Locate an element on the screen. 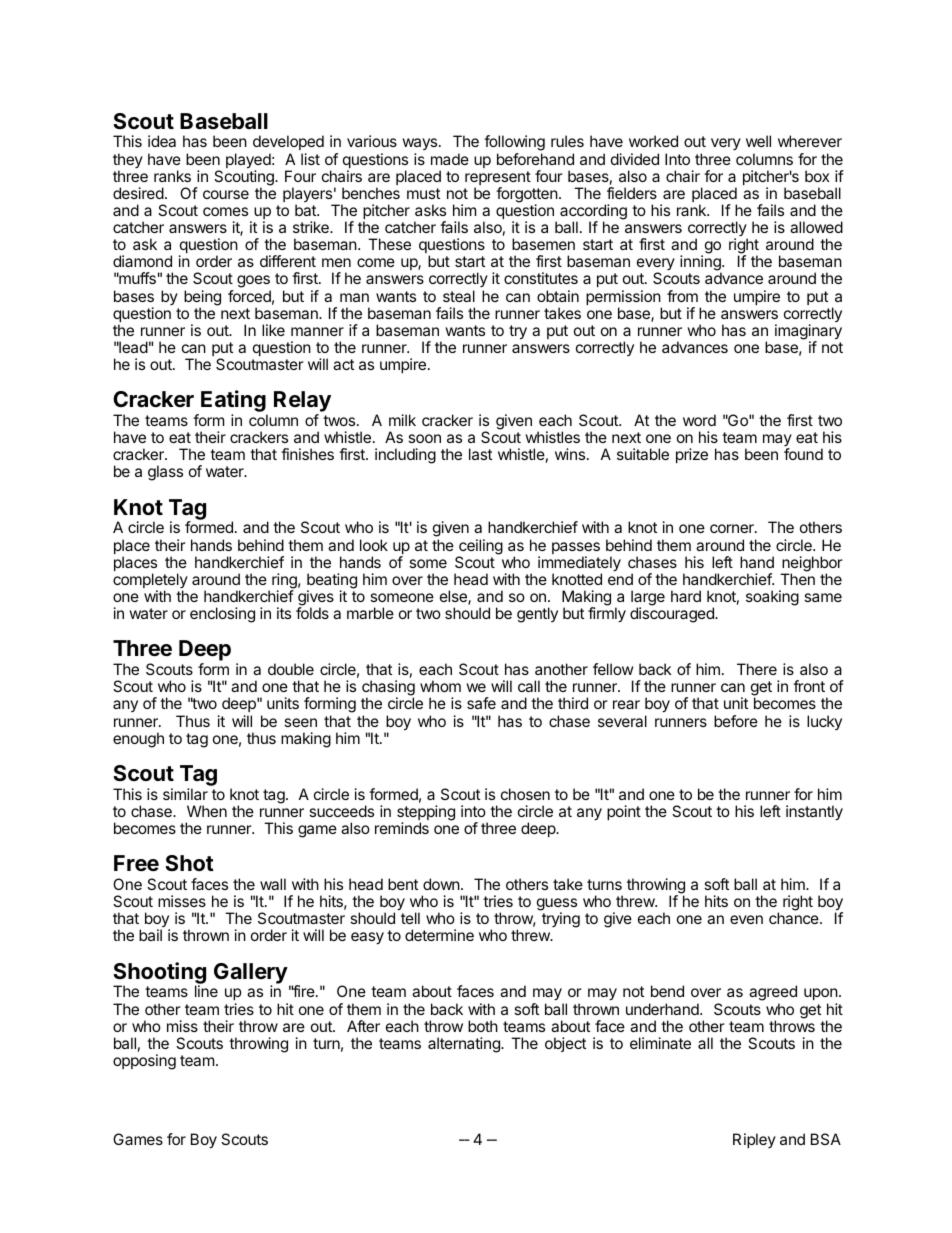  course is located at coordinates (226, 194).
